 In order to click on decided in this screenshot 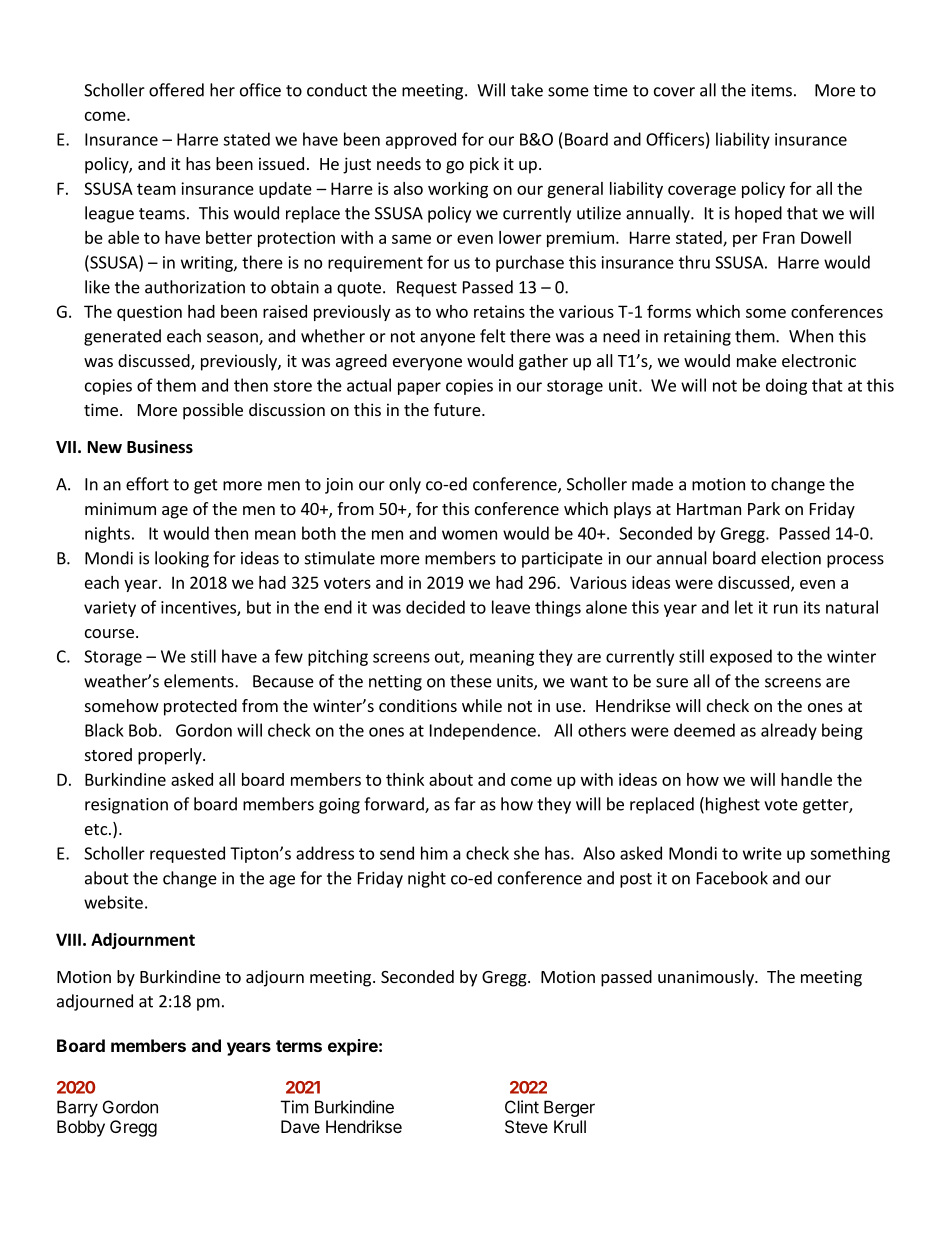, I will do `click(435, 607)`.
